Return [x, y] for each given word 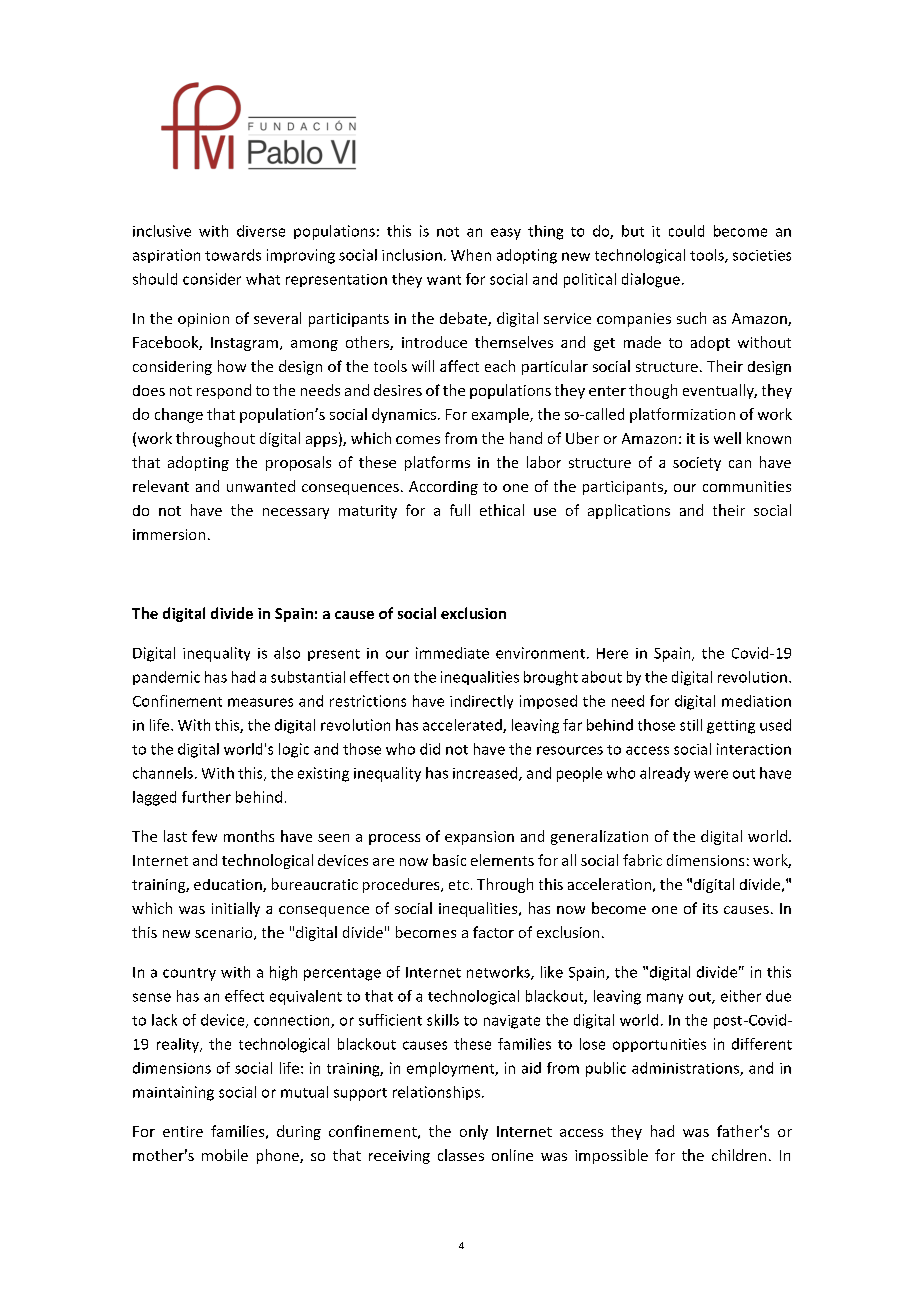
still [691, 725]
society [697, 464]
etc [459, 885]
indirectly [481, 702]
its [710, 908]
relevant [161, 486]
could [686, 231]
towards [233, 255]
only [474, 1132]
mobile [225, 1155]
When [471, 255]
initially [236, 909]
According [443, 488]
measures [260, 702]
